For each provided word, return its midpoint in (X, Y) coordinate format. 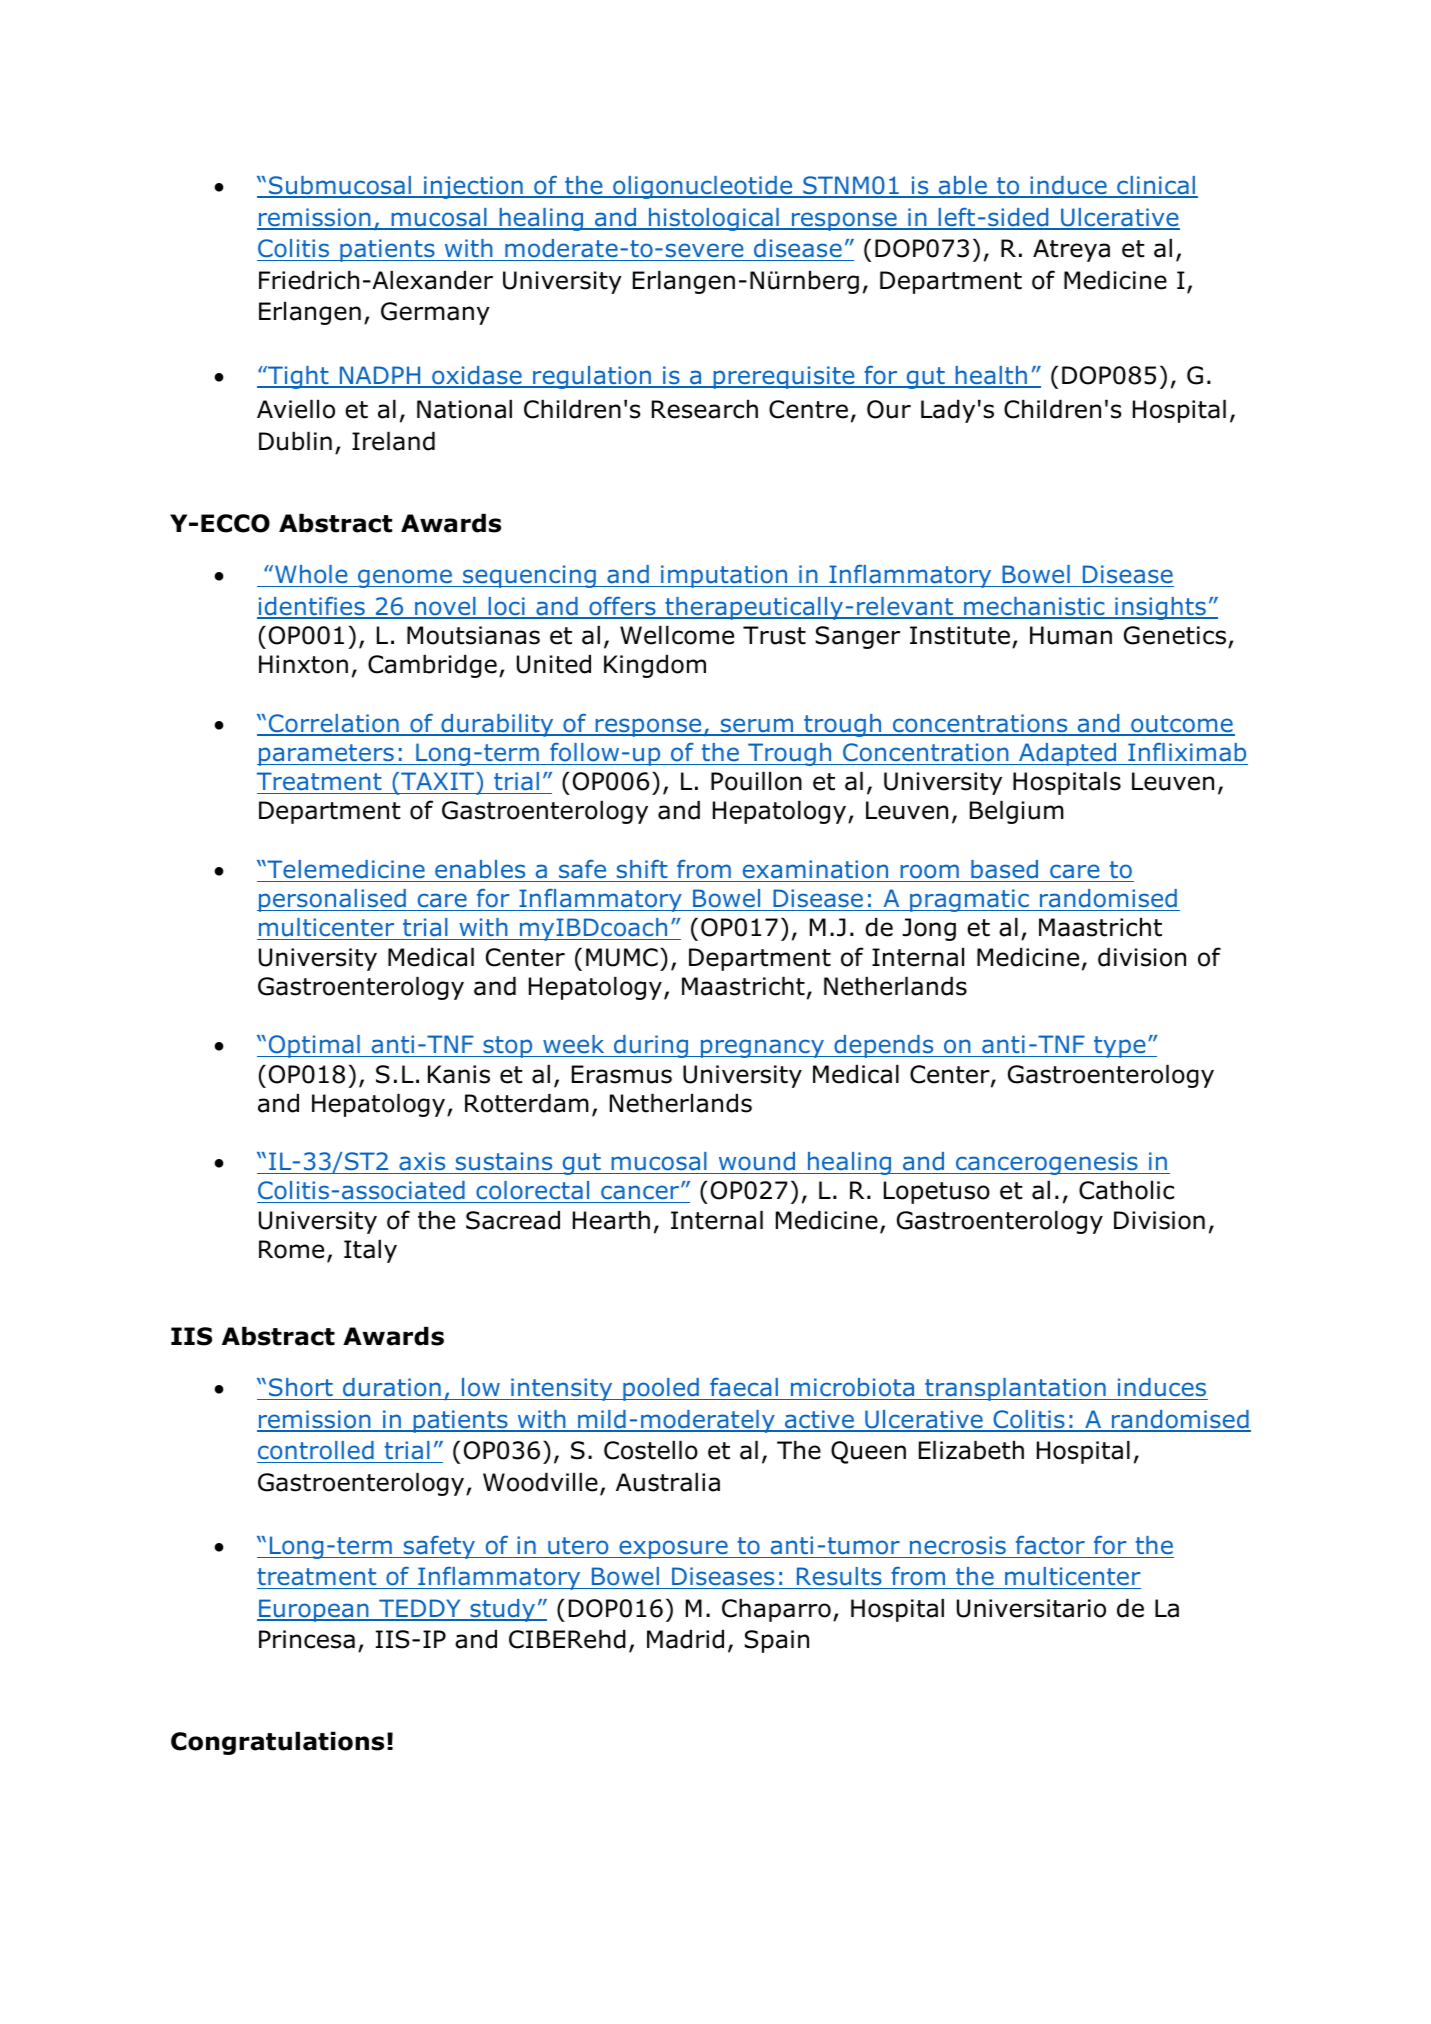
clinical (1156, 186)
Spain (777, 1641)
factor (1050, 1545)
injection (473, 187)
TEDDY (420, 1609)
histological (714, 219)
